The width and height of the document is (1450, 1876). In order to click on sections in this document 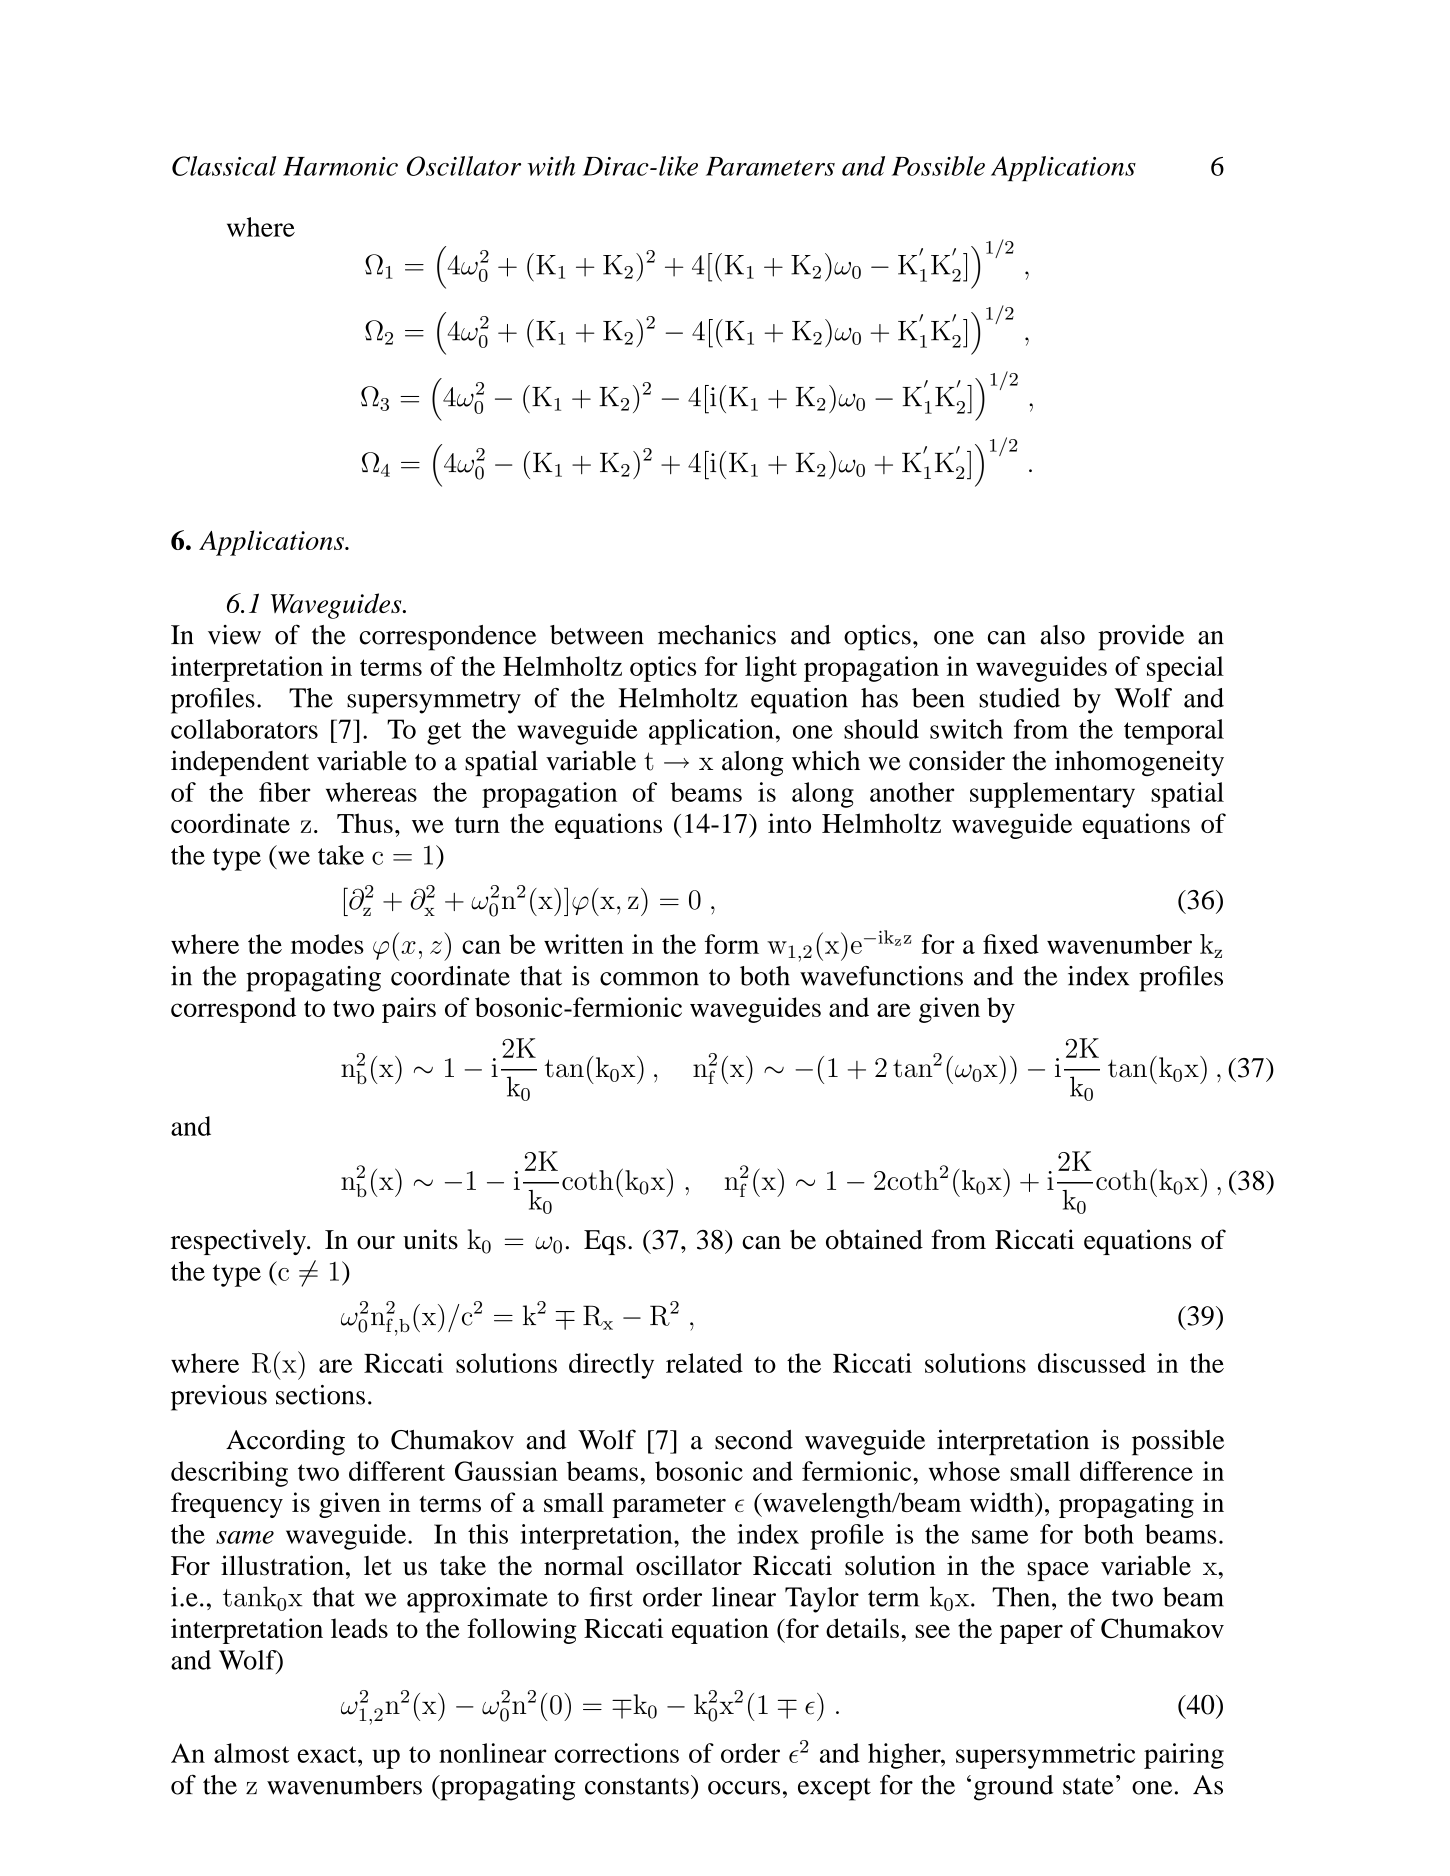, I will do `click(320, 1395)`.
